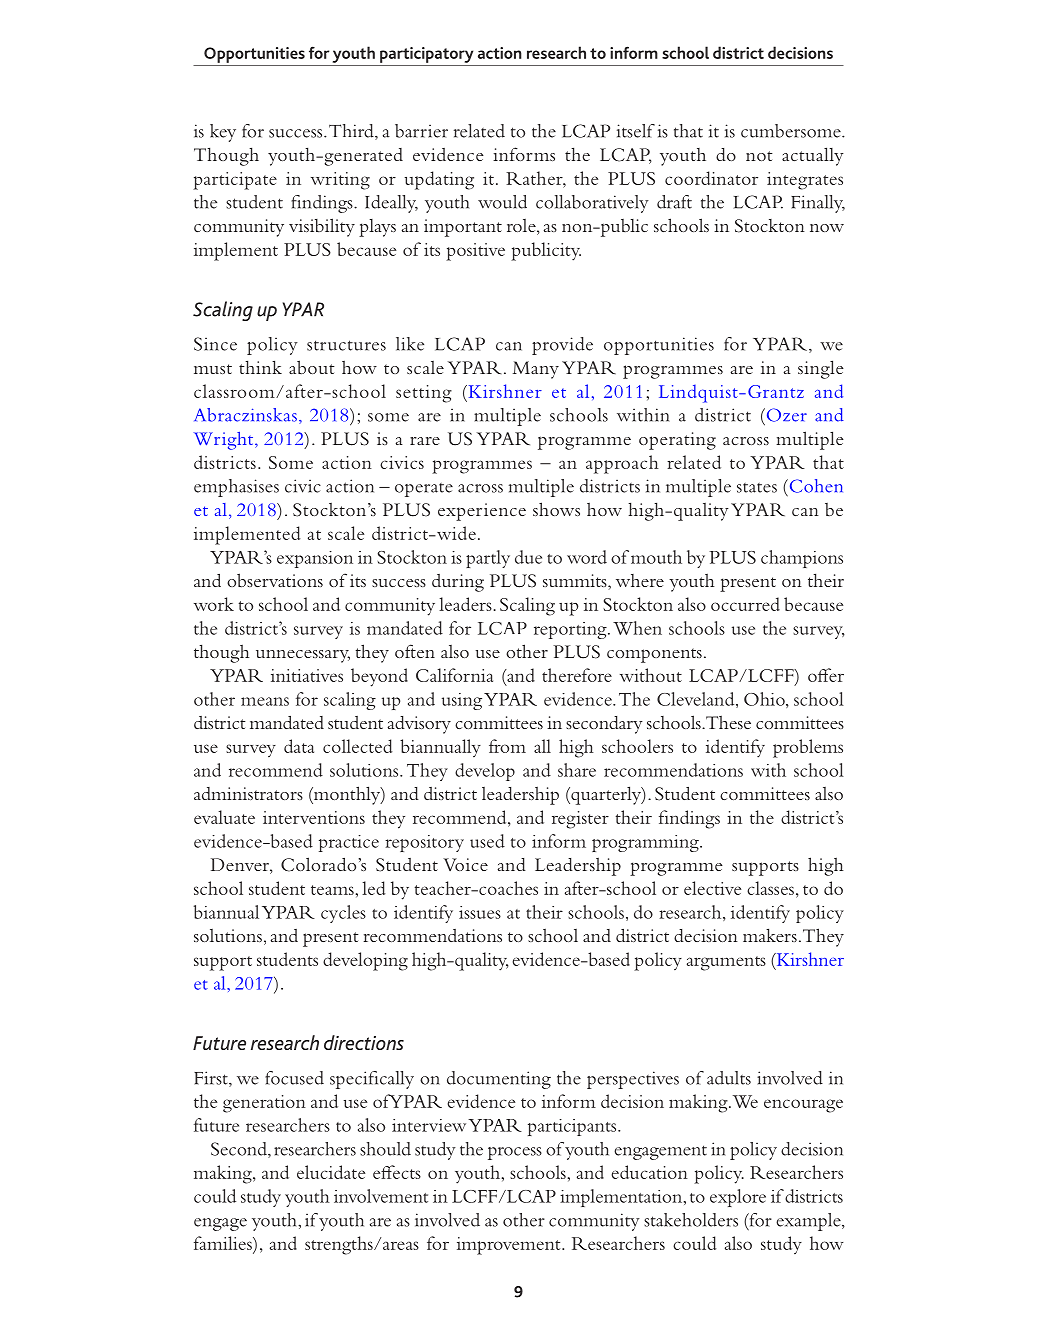 Image resolution: width=1037 pixels, height=1342 pixels. What do you see at coordinates (510, 1246) in the page?
I see `improvement` at bounding box center [510, 1246].
